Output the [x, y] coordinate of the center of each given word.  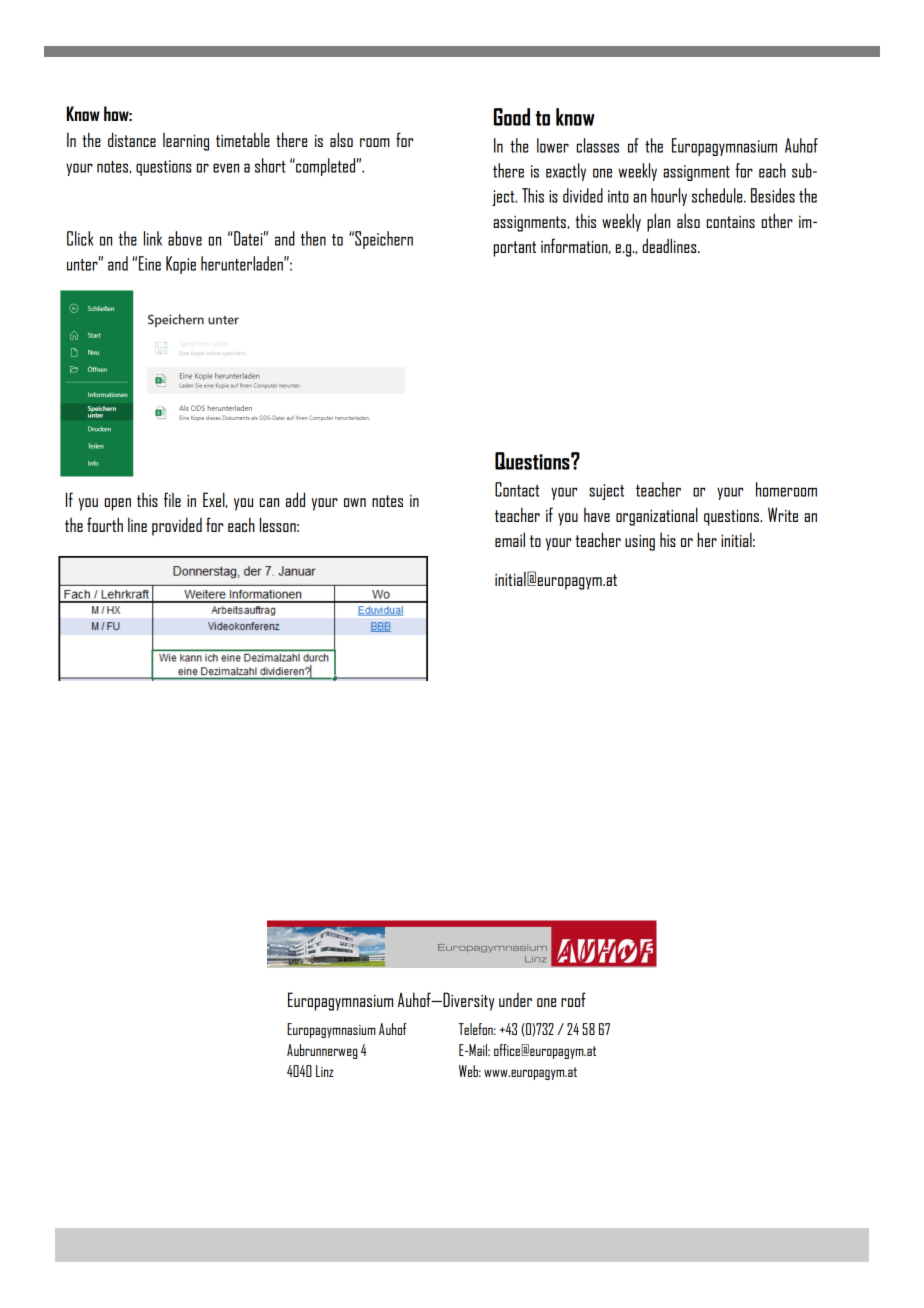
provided [177, 526]
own [355, 502]
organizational [657, 516]
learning [186, 142]
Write [783, 514]
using [640, 542]
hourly [669, 197]
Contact [517, 489]
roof [573, 999]
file [172, 499]
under [515, 999]
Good [512, 117]
